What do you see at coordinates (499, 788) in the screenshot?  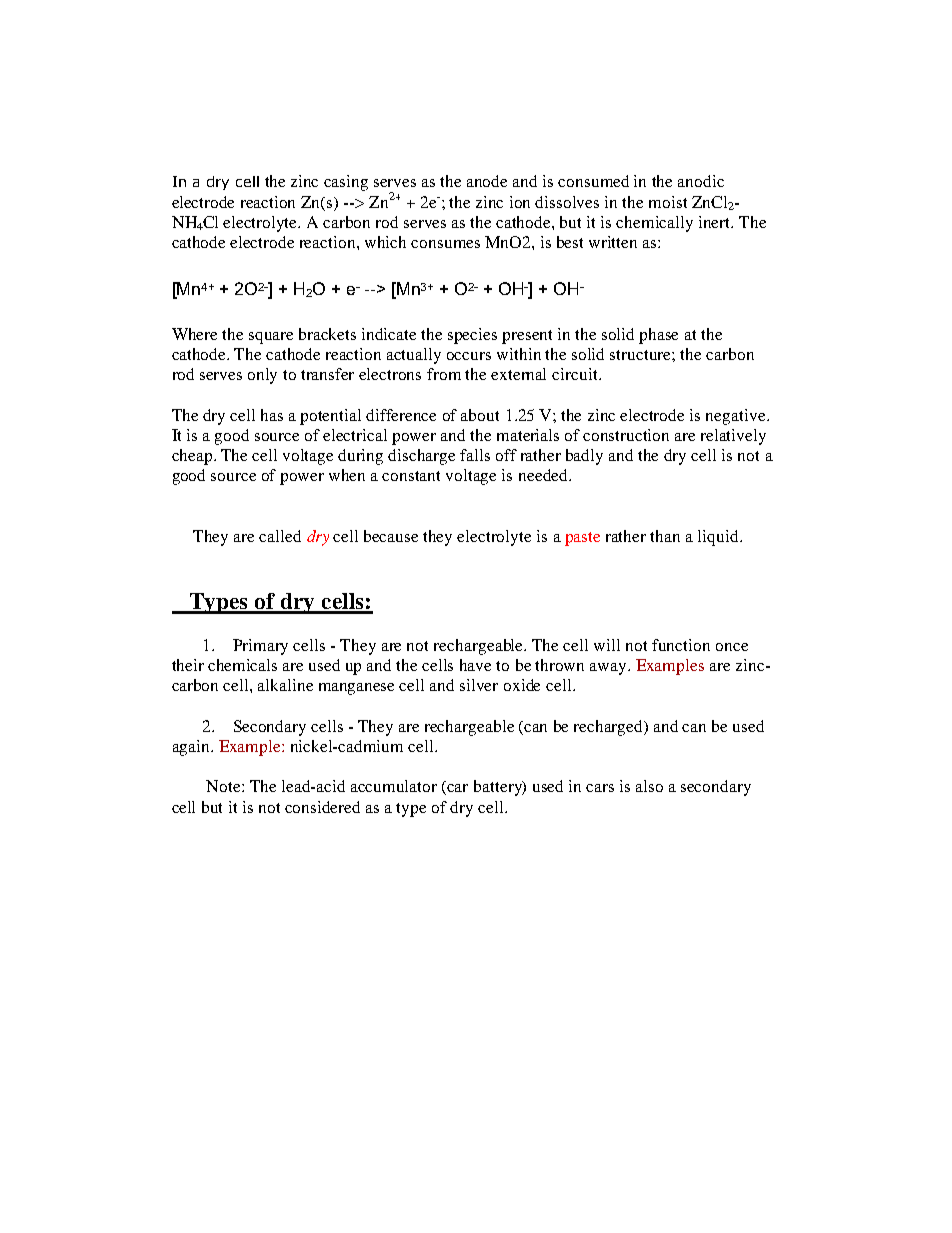 I see `battery` at bounding box center [499, 788].
